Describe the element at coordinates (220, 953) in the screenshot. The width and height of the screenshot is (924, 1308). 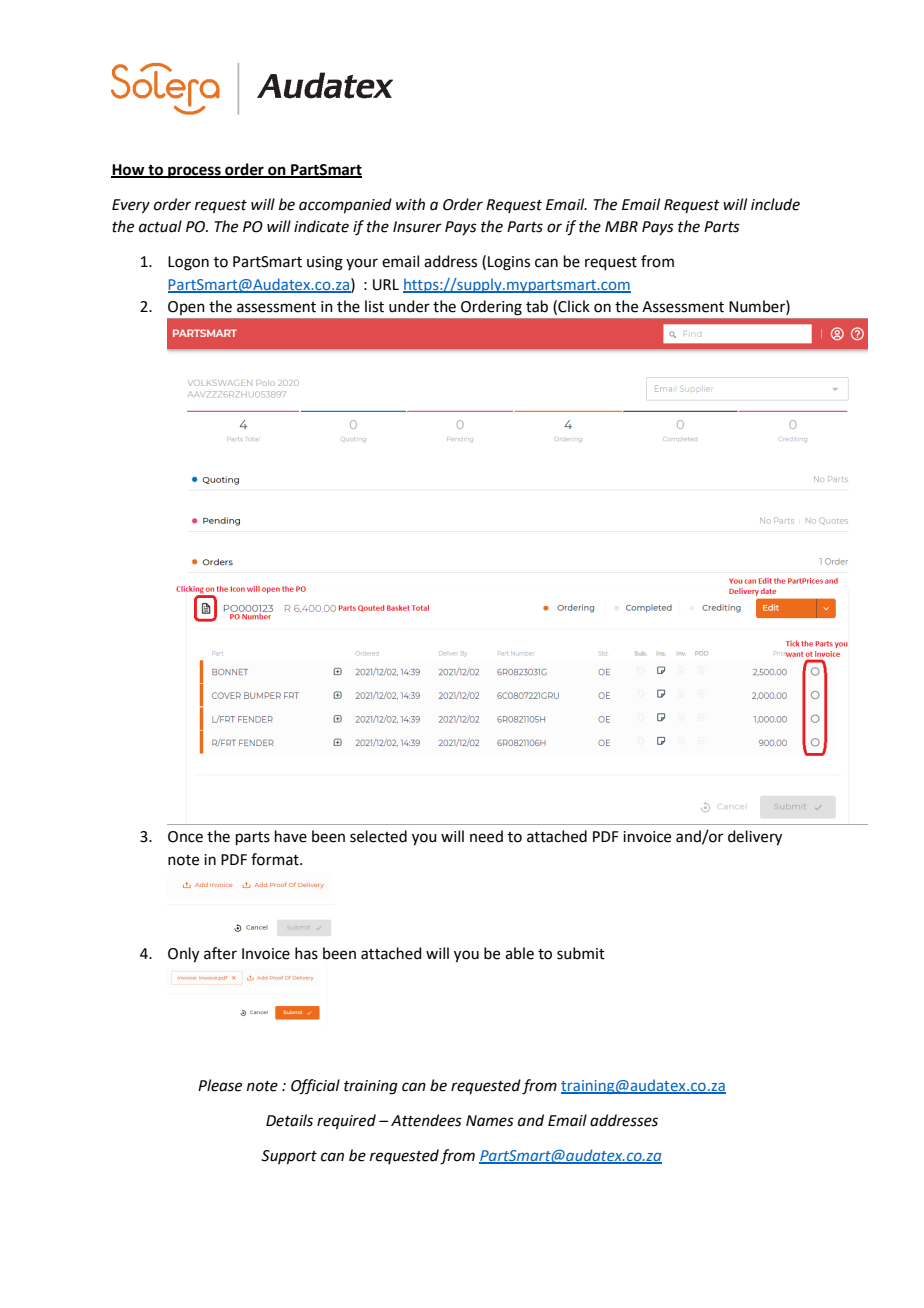
I see `after` at that location.
